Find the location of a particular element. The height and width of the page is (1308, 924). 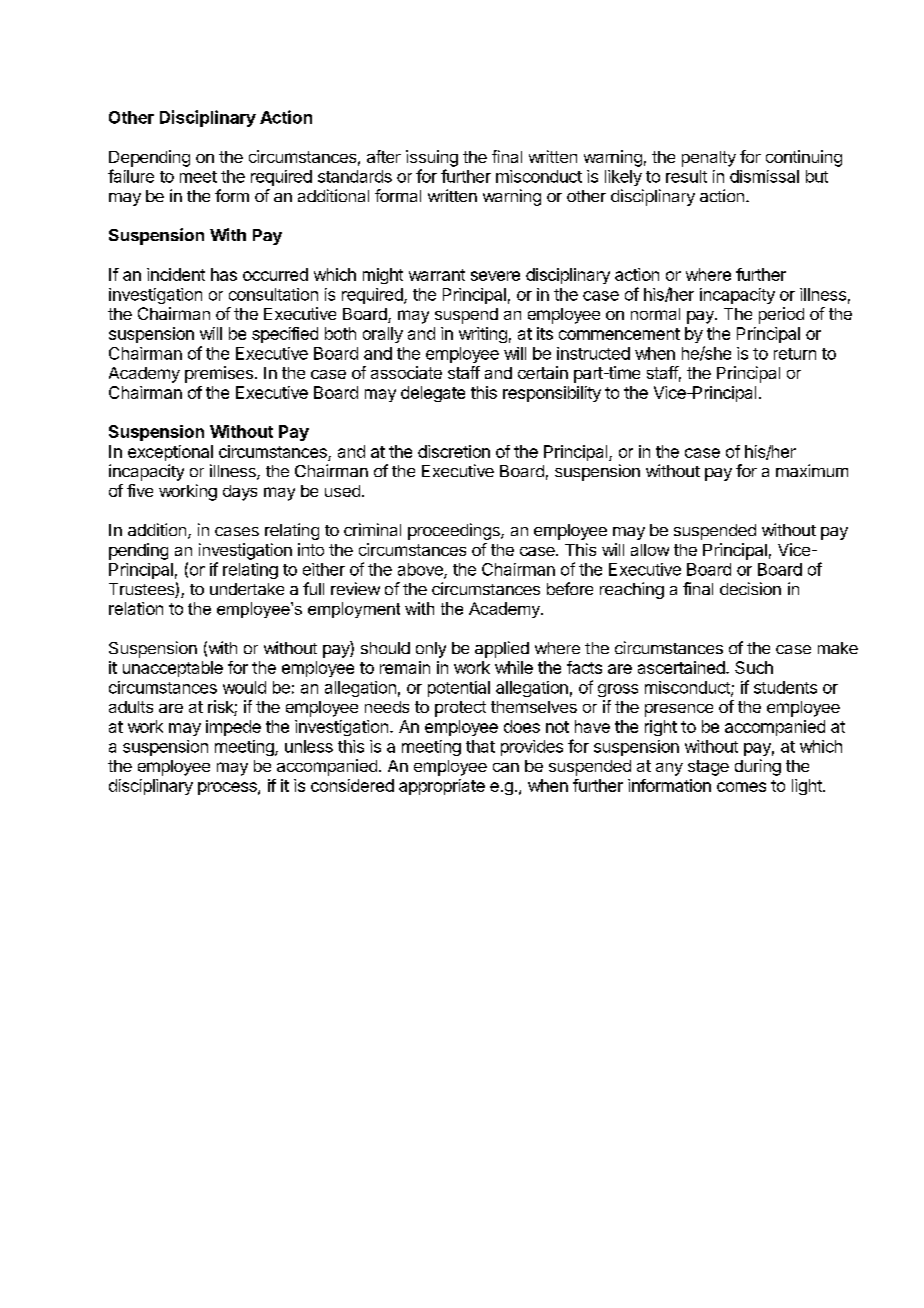

can is located at coordinates (506, 767).
